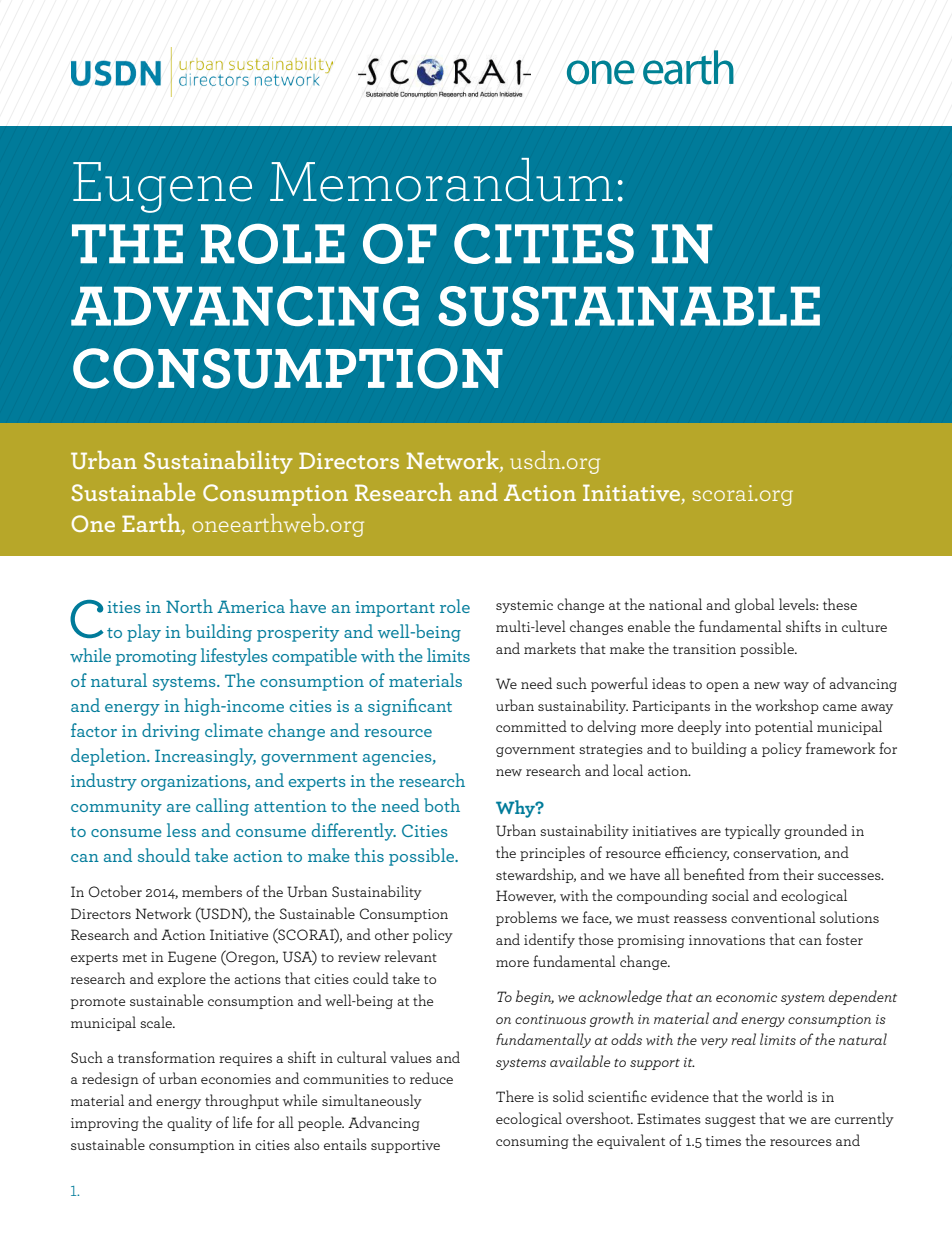 This page has height=1233, width=952. I want to click on quality, so click(189, 1123).
